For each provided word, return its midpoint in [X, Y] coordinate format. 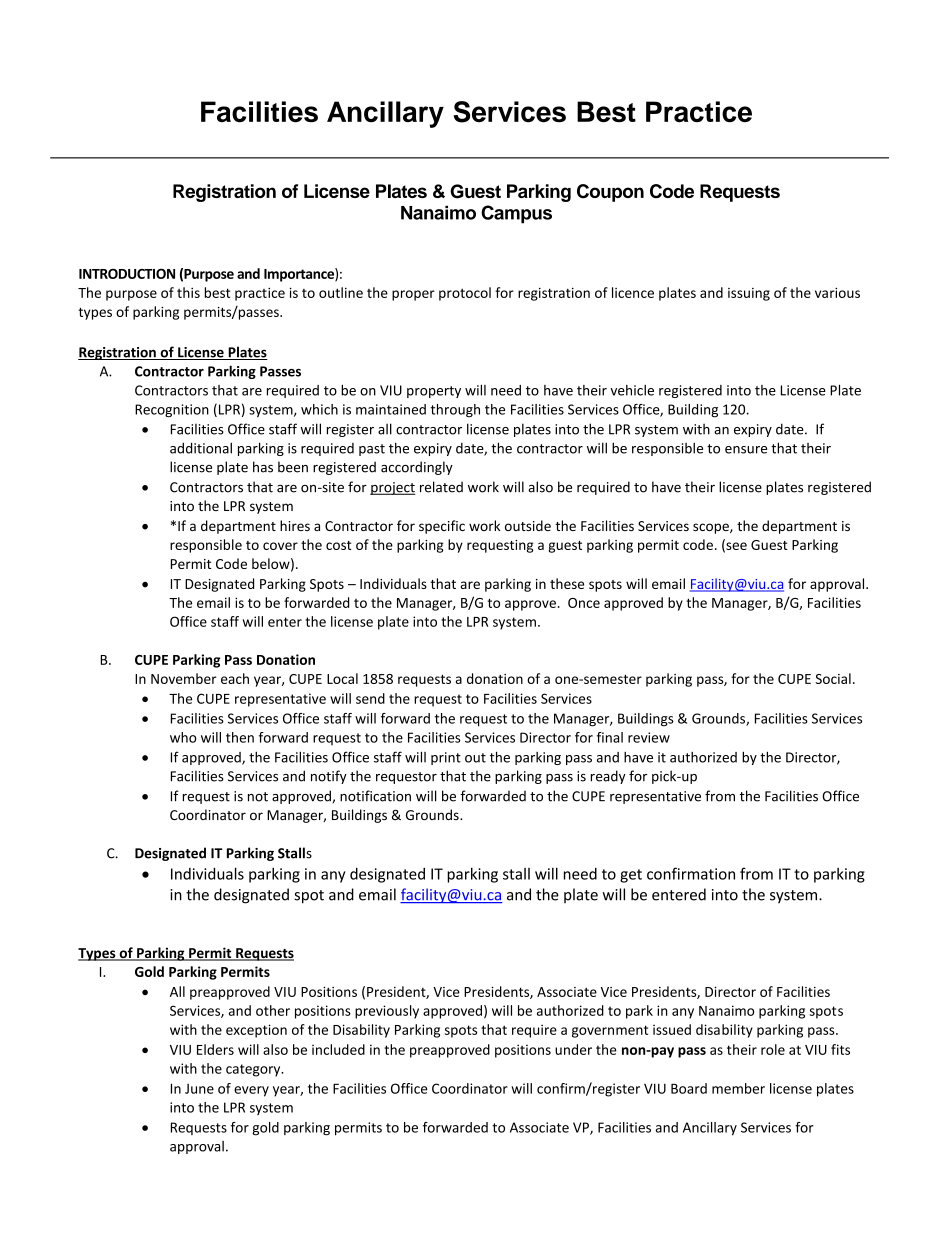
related [441, 487]
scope [712, 528]
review [649, 737]
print [446, 758]
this [188, 292]
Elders [215, 1049]
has [263, 467]
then [240, 737]
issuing [749, 294]
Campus [516, 214]
